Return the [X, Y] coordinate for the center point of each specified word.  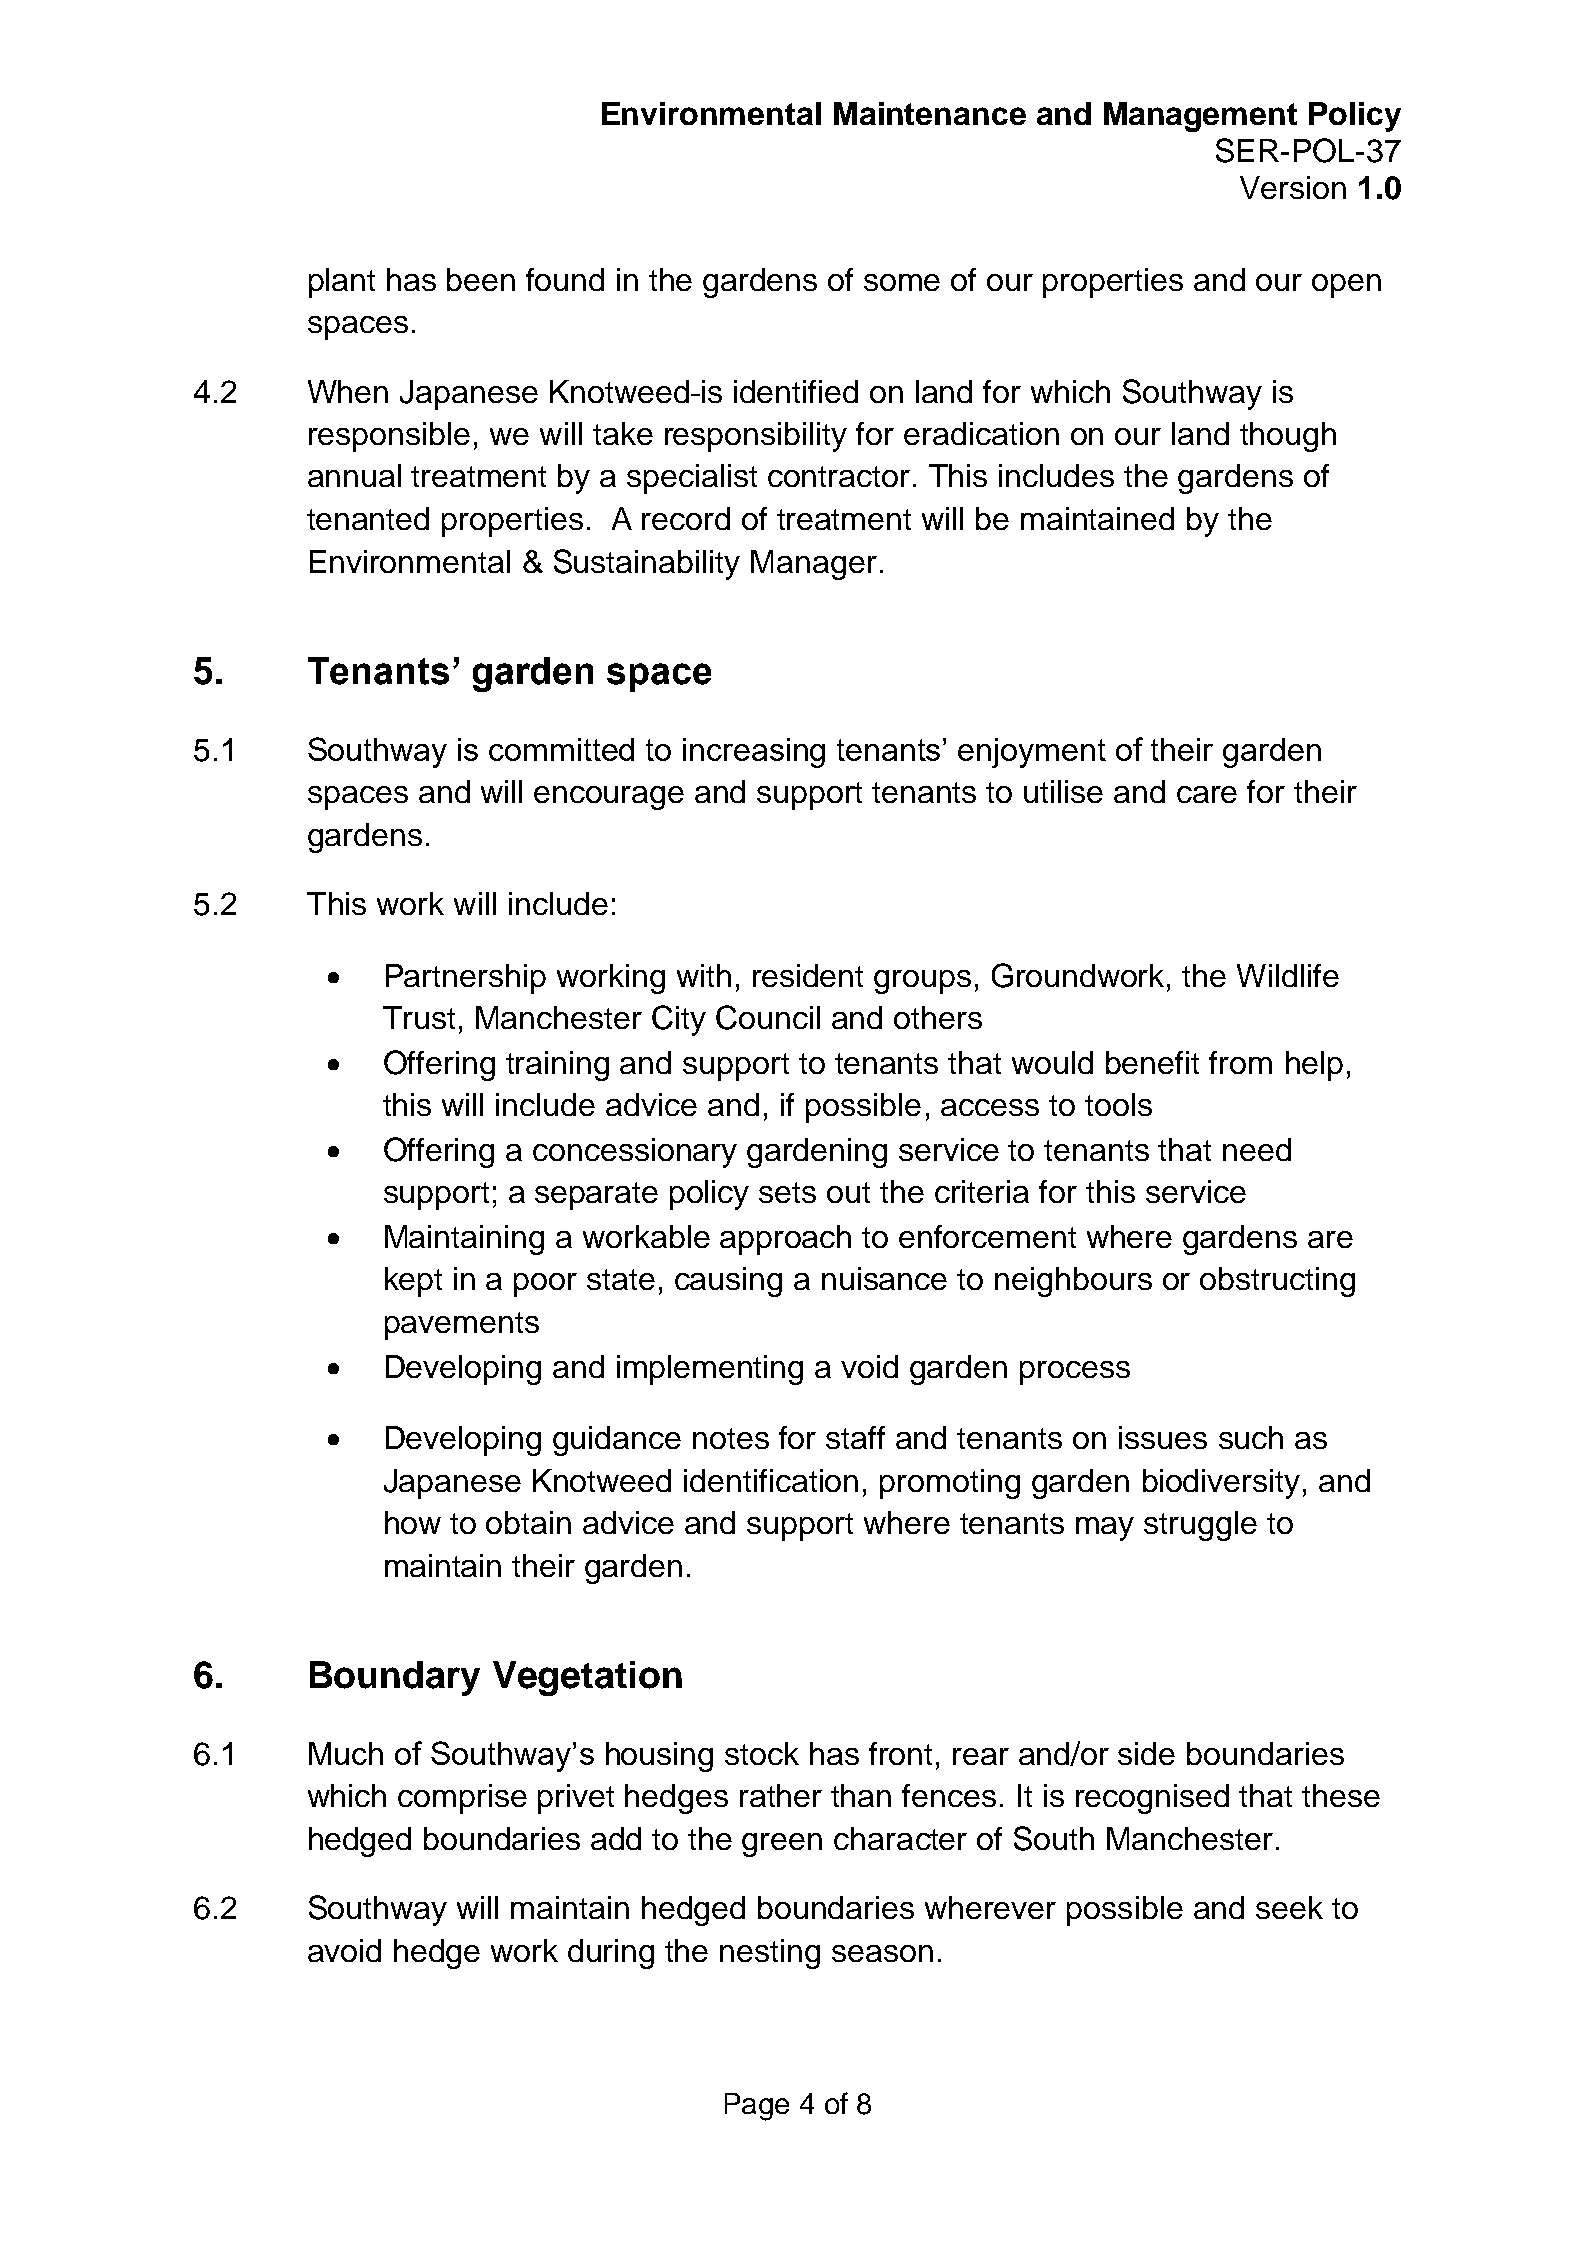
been [481, 279]
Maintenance [930, 113]
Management [1200, 117]
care [1207, 794]
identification [771, 1480]
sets [787, 1192]
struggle [1200, 1526]
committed [561, 749]
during [611, 1954]
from [1240, 1062]
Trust [419, 1017]
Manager [814, 565]
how [413, 1522]
